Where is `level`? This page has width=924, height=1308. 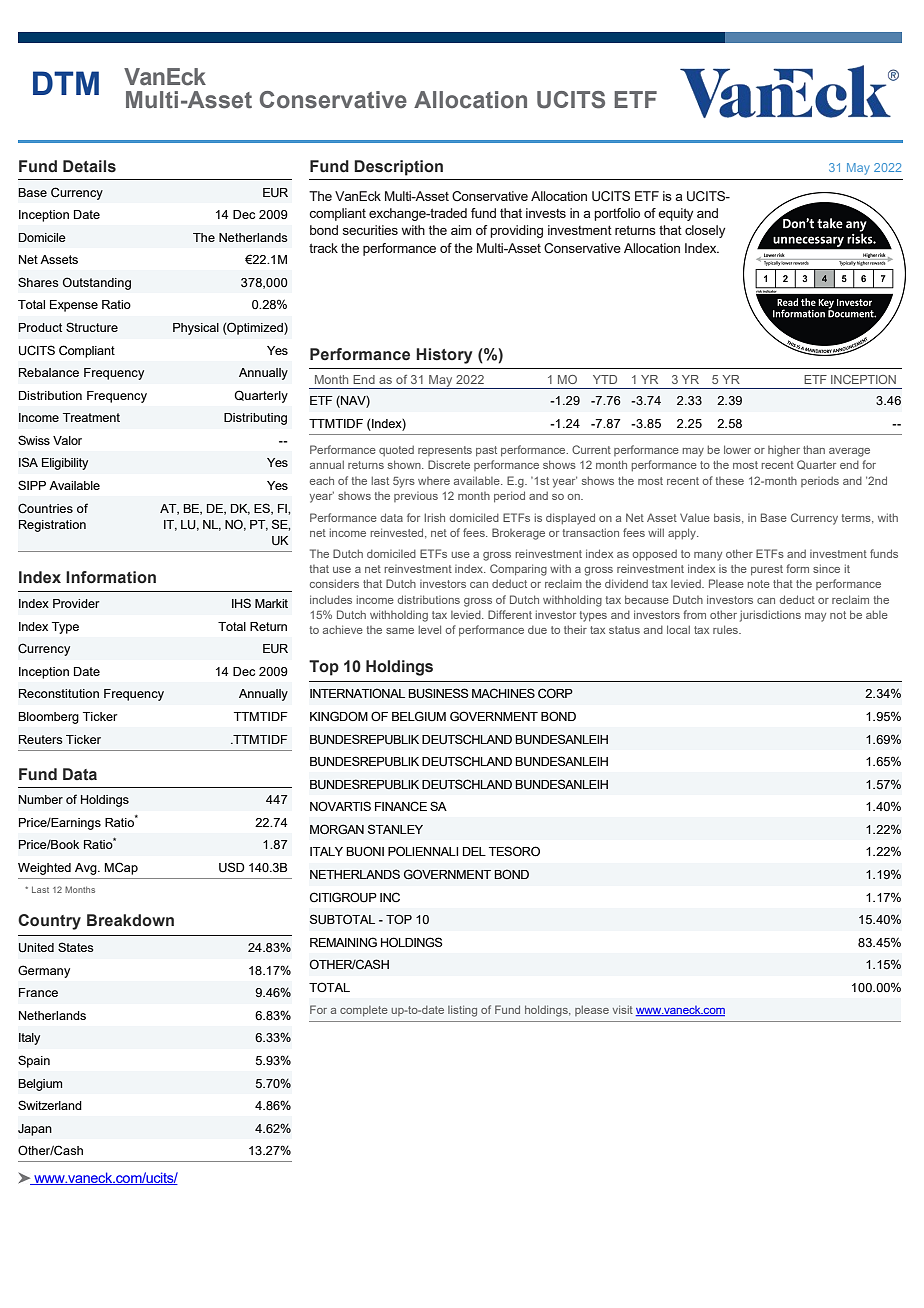 level is located at coordinates (429, 629).
